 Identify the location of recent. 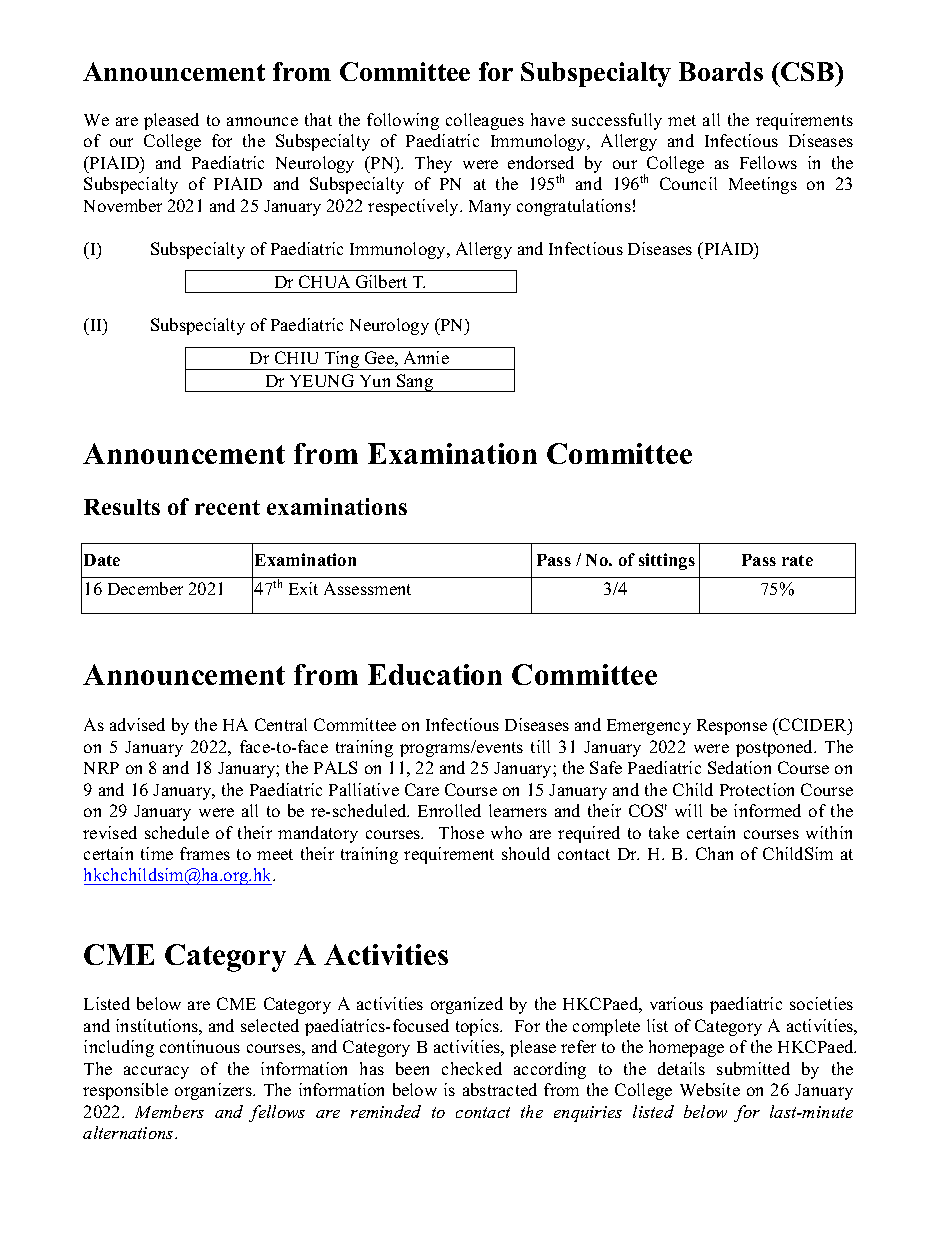
(227, 507).
